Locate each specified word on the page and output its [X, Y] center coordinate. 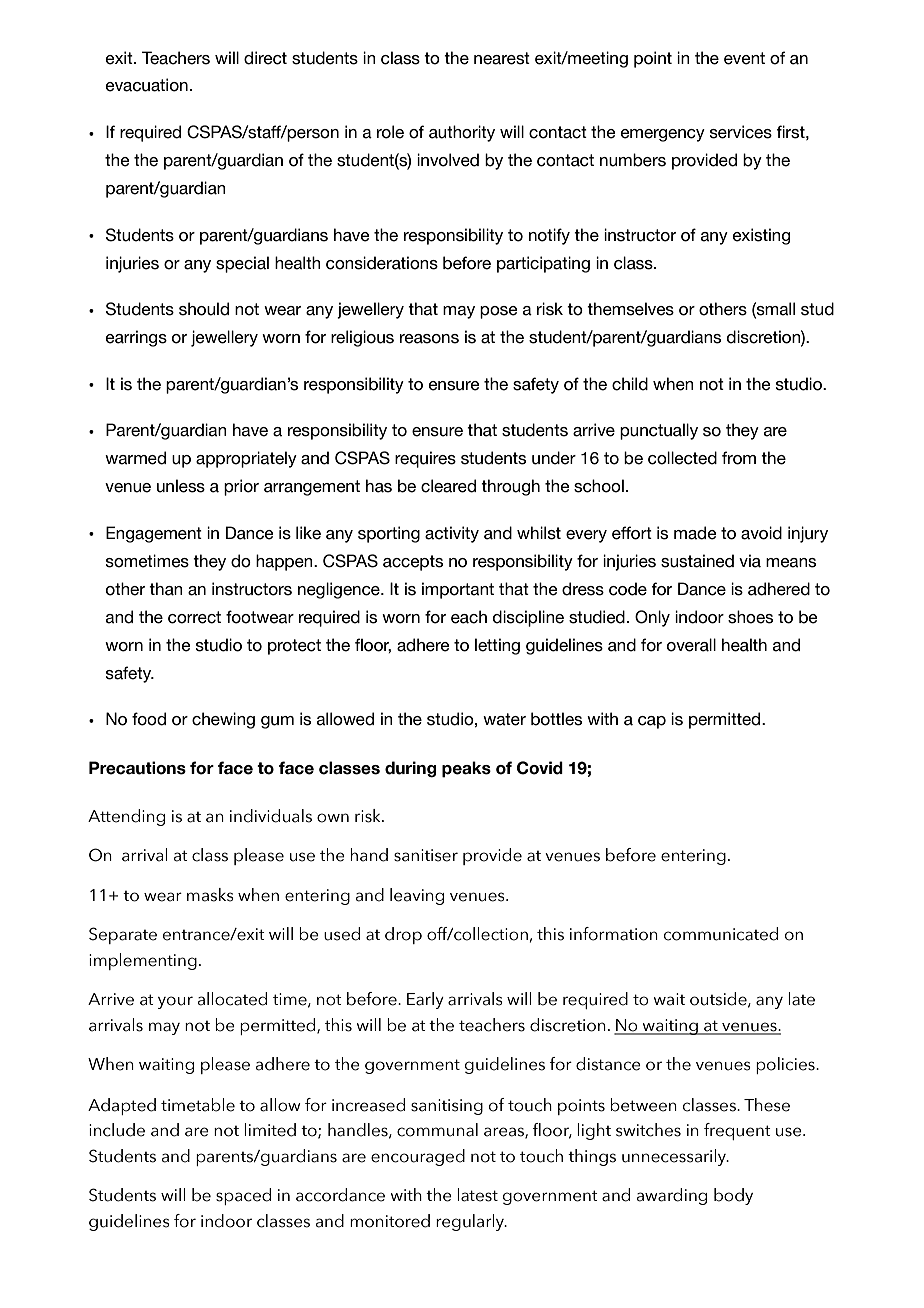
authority [462, 133]
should [204, 309]
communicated [721, 934]
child [630, 384]
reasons [429, 339]
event [744, 58]
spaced [243, 1196]
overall [691, 645]
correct [194, 617]
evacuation [147, 85]
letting [497, 646]
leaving [417, 896]
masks [210, 895]
